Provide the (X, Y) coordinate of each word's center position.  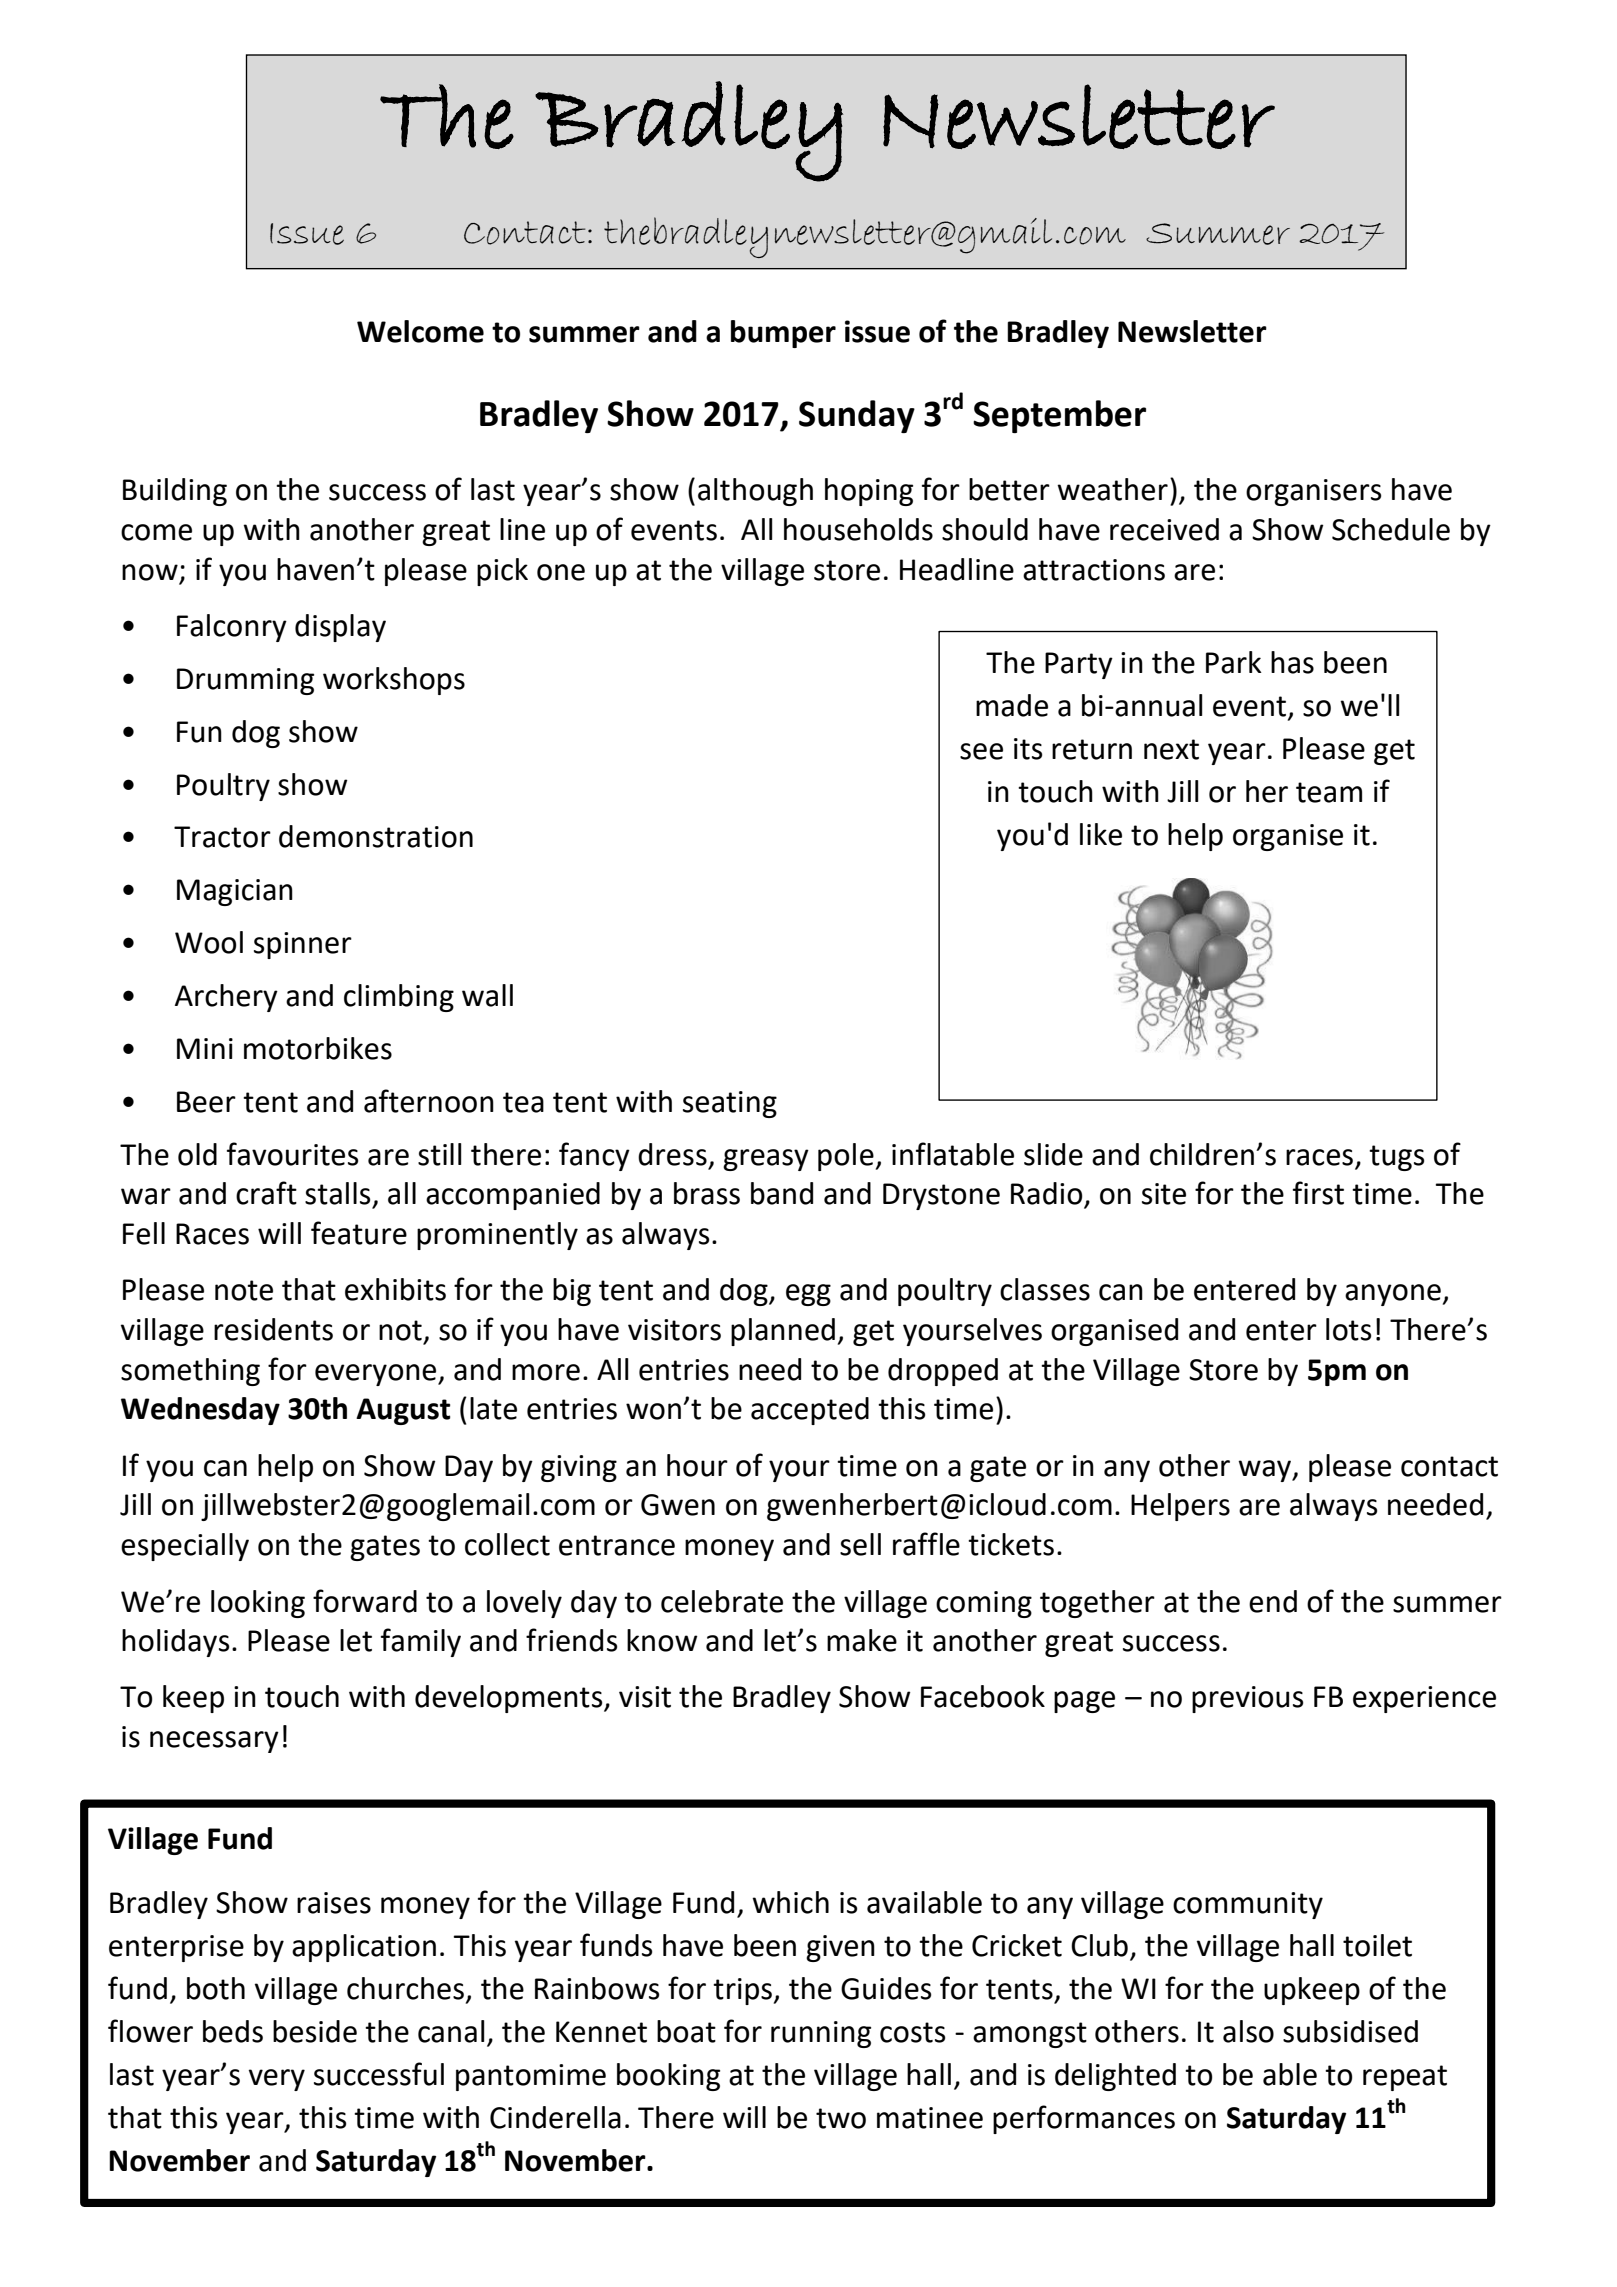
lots (1348, 1329)
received (1164, 529)
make (862, 1640)
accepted (810, 1411)
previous (1247, 1699)
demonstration (376, 836)
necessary (214, 1742)
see (981, 751)
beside (315, 2031)
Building (175, 492)
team (1329, 792)
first (1318, 1193)
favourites (292, 1154)
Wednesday (200, 1411)
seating (730, 1104)
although (755, 492)
